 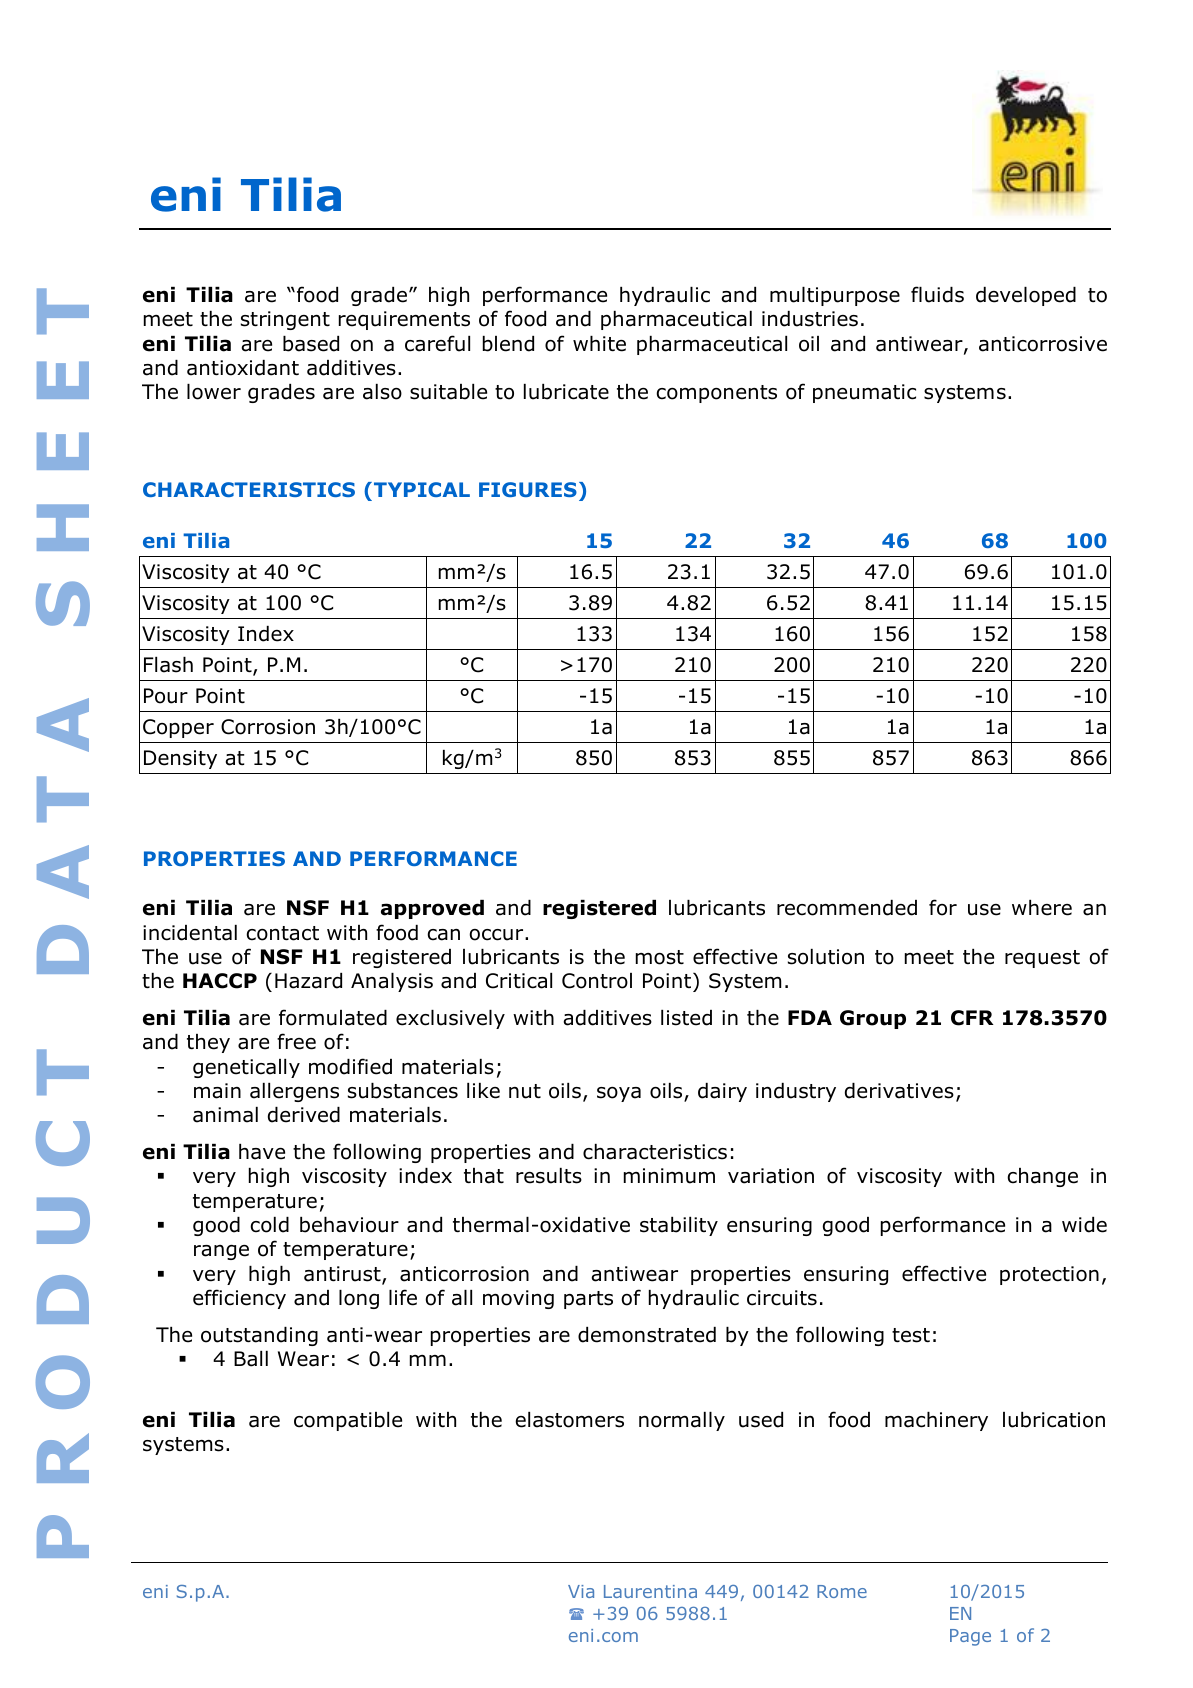 What do you see at coordinates (285, 320) in the screenshot?
I see `stringent` at bounding box center [285, 320].
